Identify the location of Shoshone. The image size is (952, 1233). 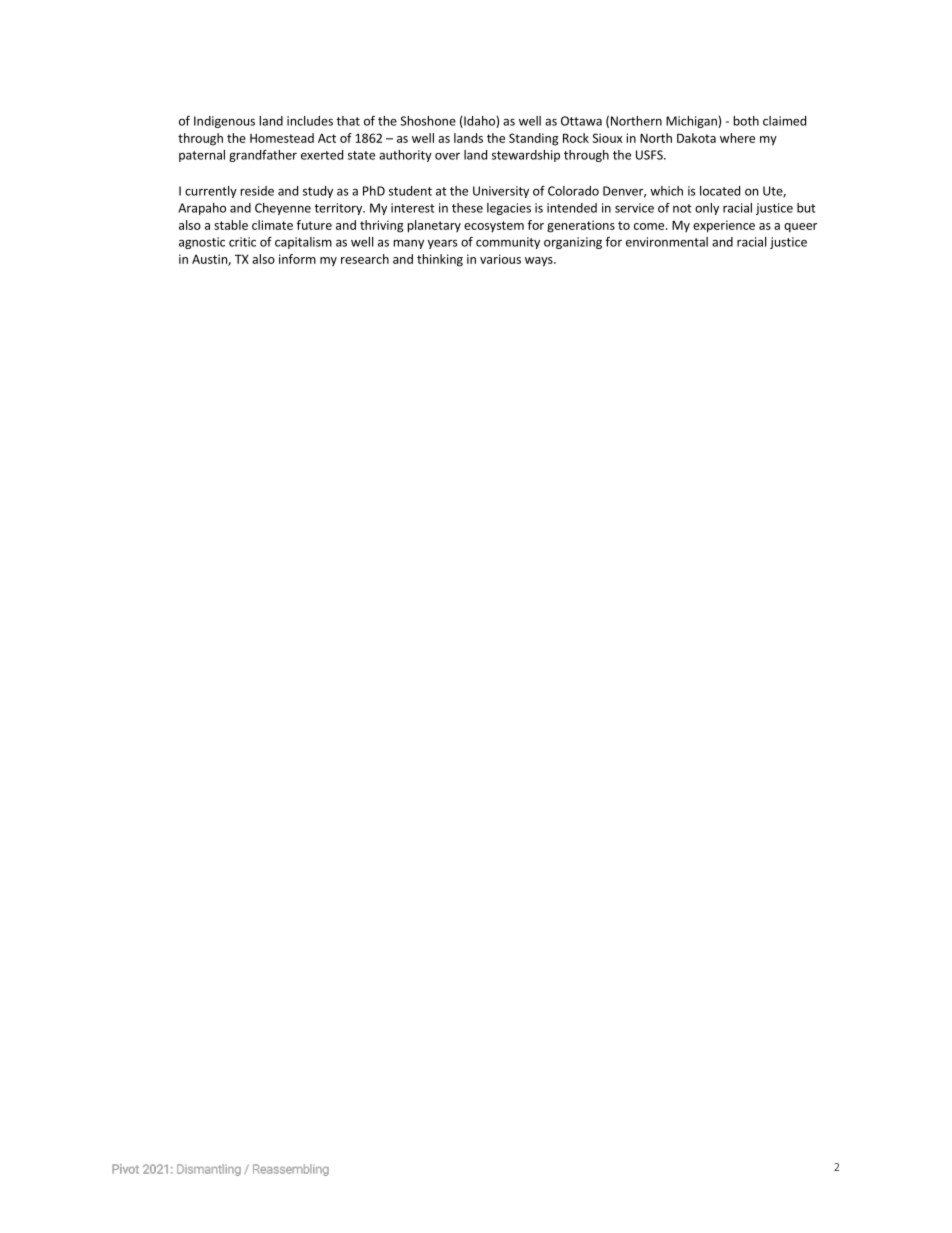
(428, 121).
